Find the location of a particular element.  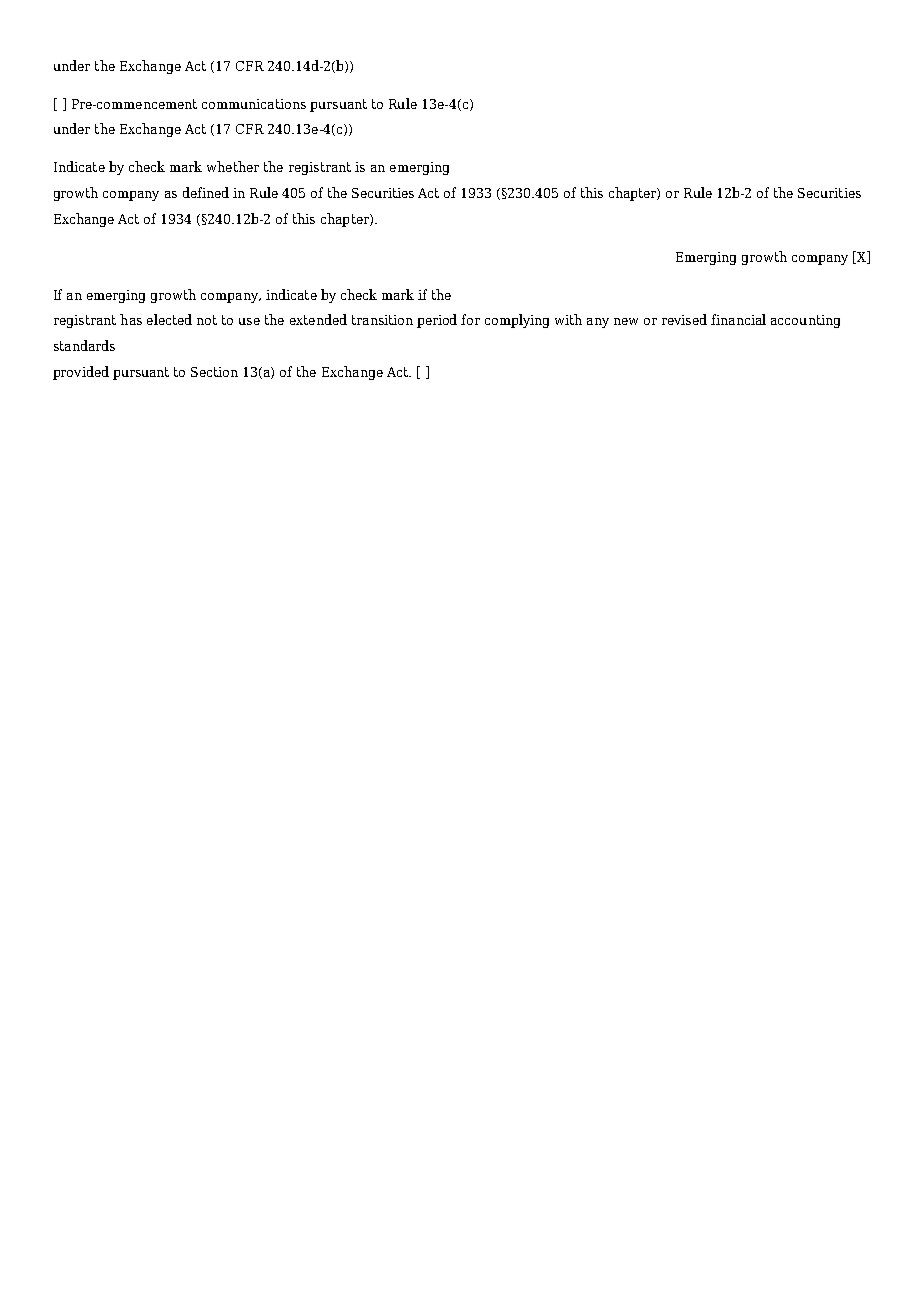

communications is located at coordinates (254, 104).
